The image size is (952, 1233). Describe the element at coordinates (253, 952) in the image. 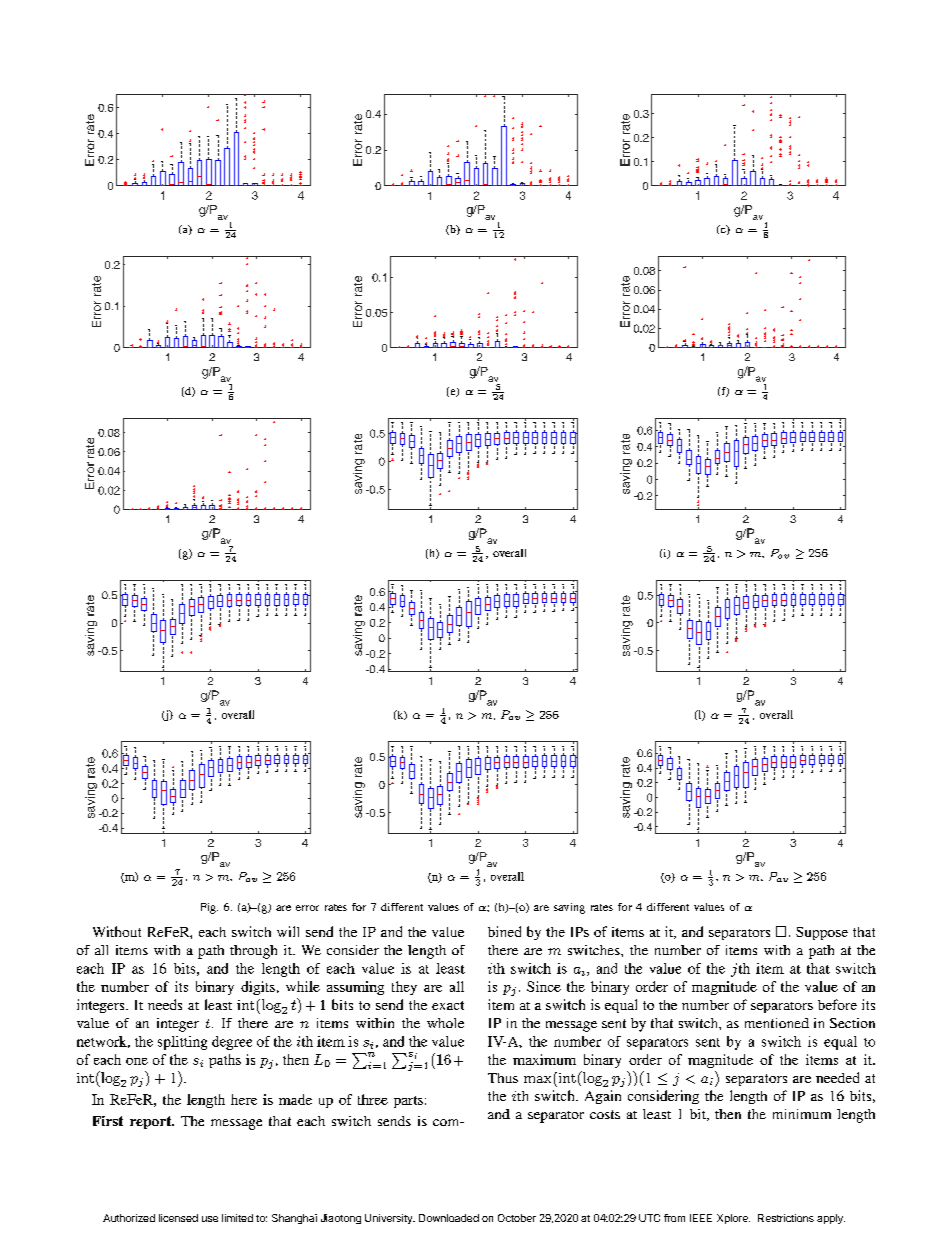

I see `through` at that location.
